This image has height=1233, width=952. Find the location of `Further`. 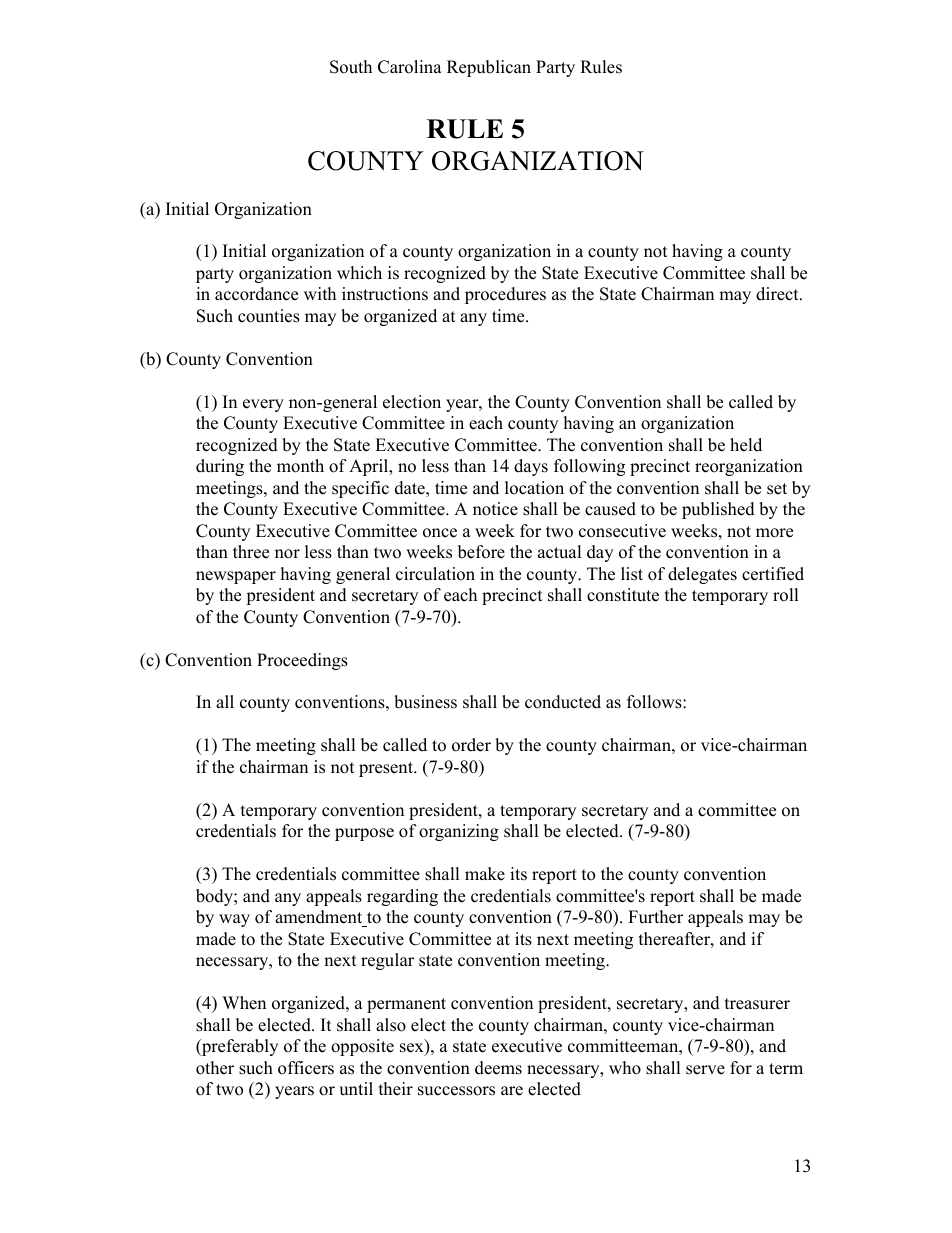

Further is located at coordinates (655, 917).
